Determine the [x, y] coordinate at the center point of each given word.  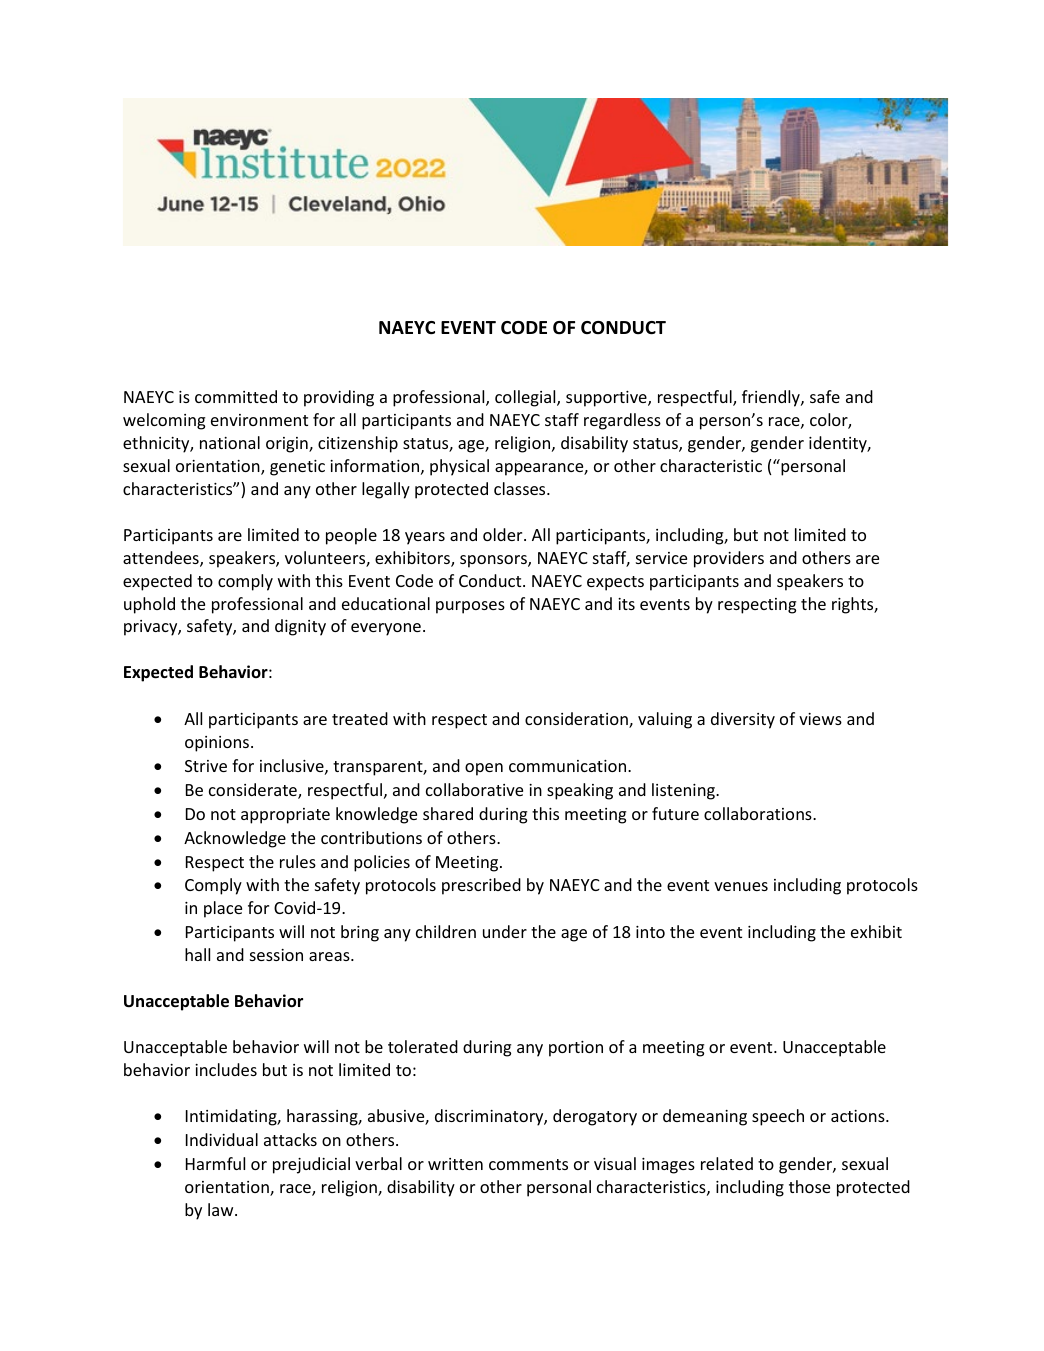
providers [729, 559]
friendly [772, 398]
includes [226, 1069]
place [223, 909]
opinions [217, 744]
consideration [577, 720]
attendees [162, 559]
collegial [526, 398]
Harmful [215, 1163]
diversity [743, 720]
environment [259, 420]
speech [778, 1117]
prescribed [481, 886]
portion [576, 1049]
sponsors [494, 561]
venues [741, 886]
